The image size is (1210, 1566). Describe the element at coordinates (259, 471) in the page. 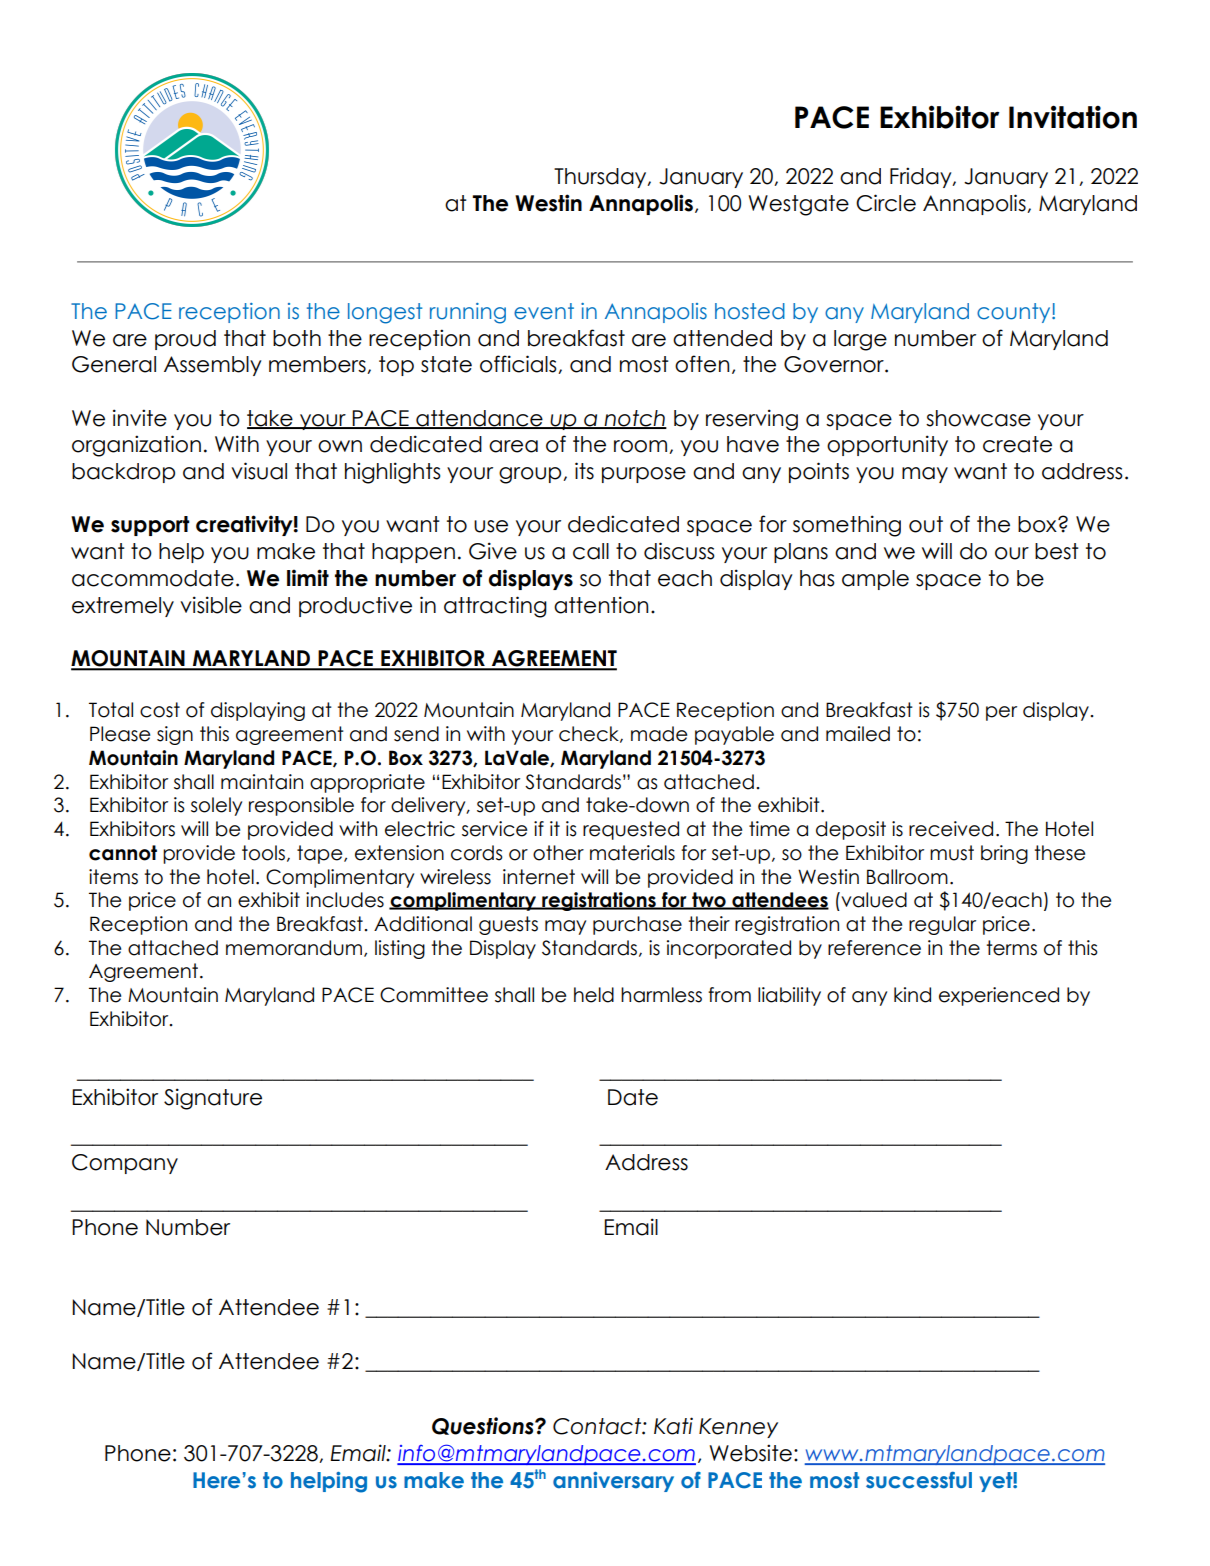

I see `visual` at that location.
